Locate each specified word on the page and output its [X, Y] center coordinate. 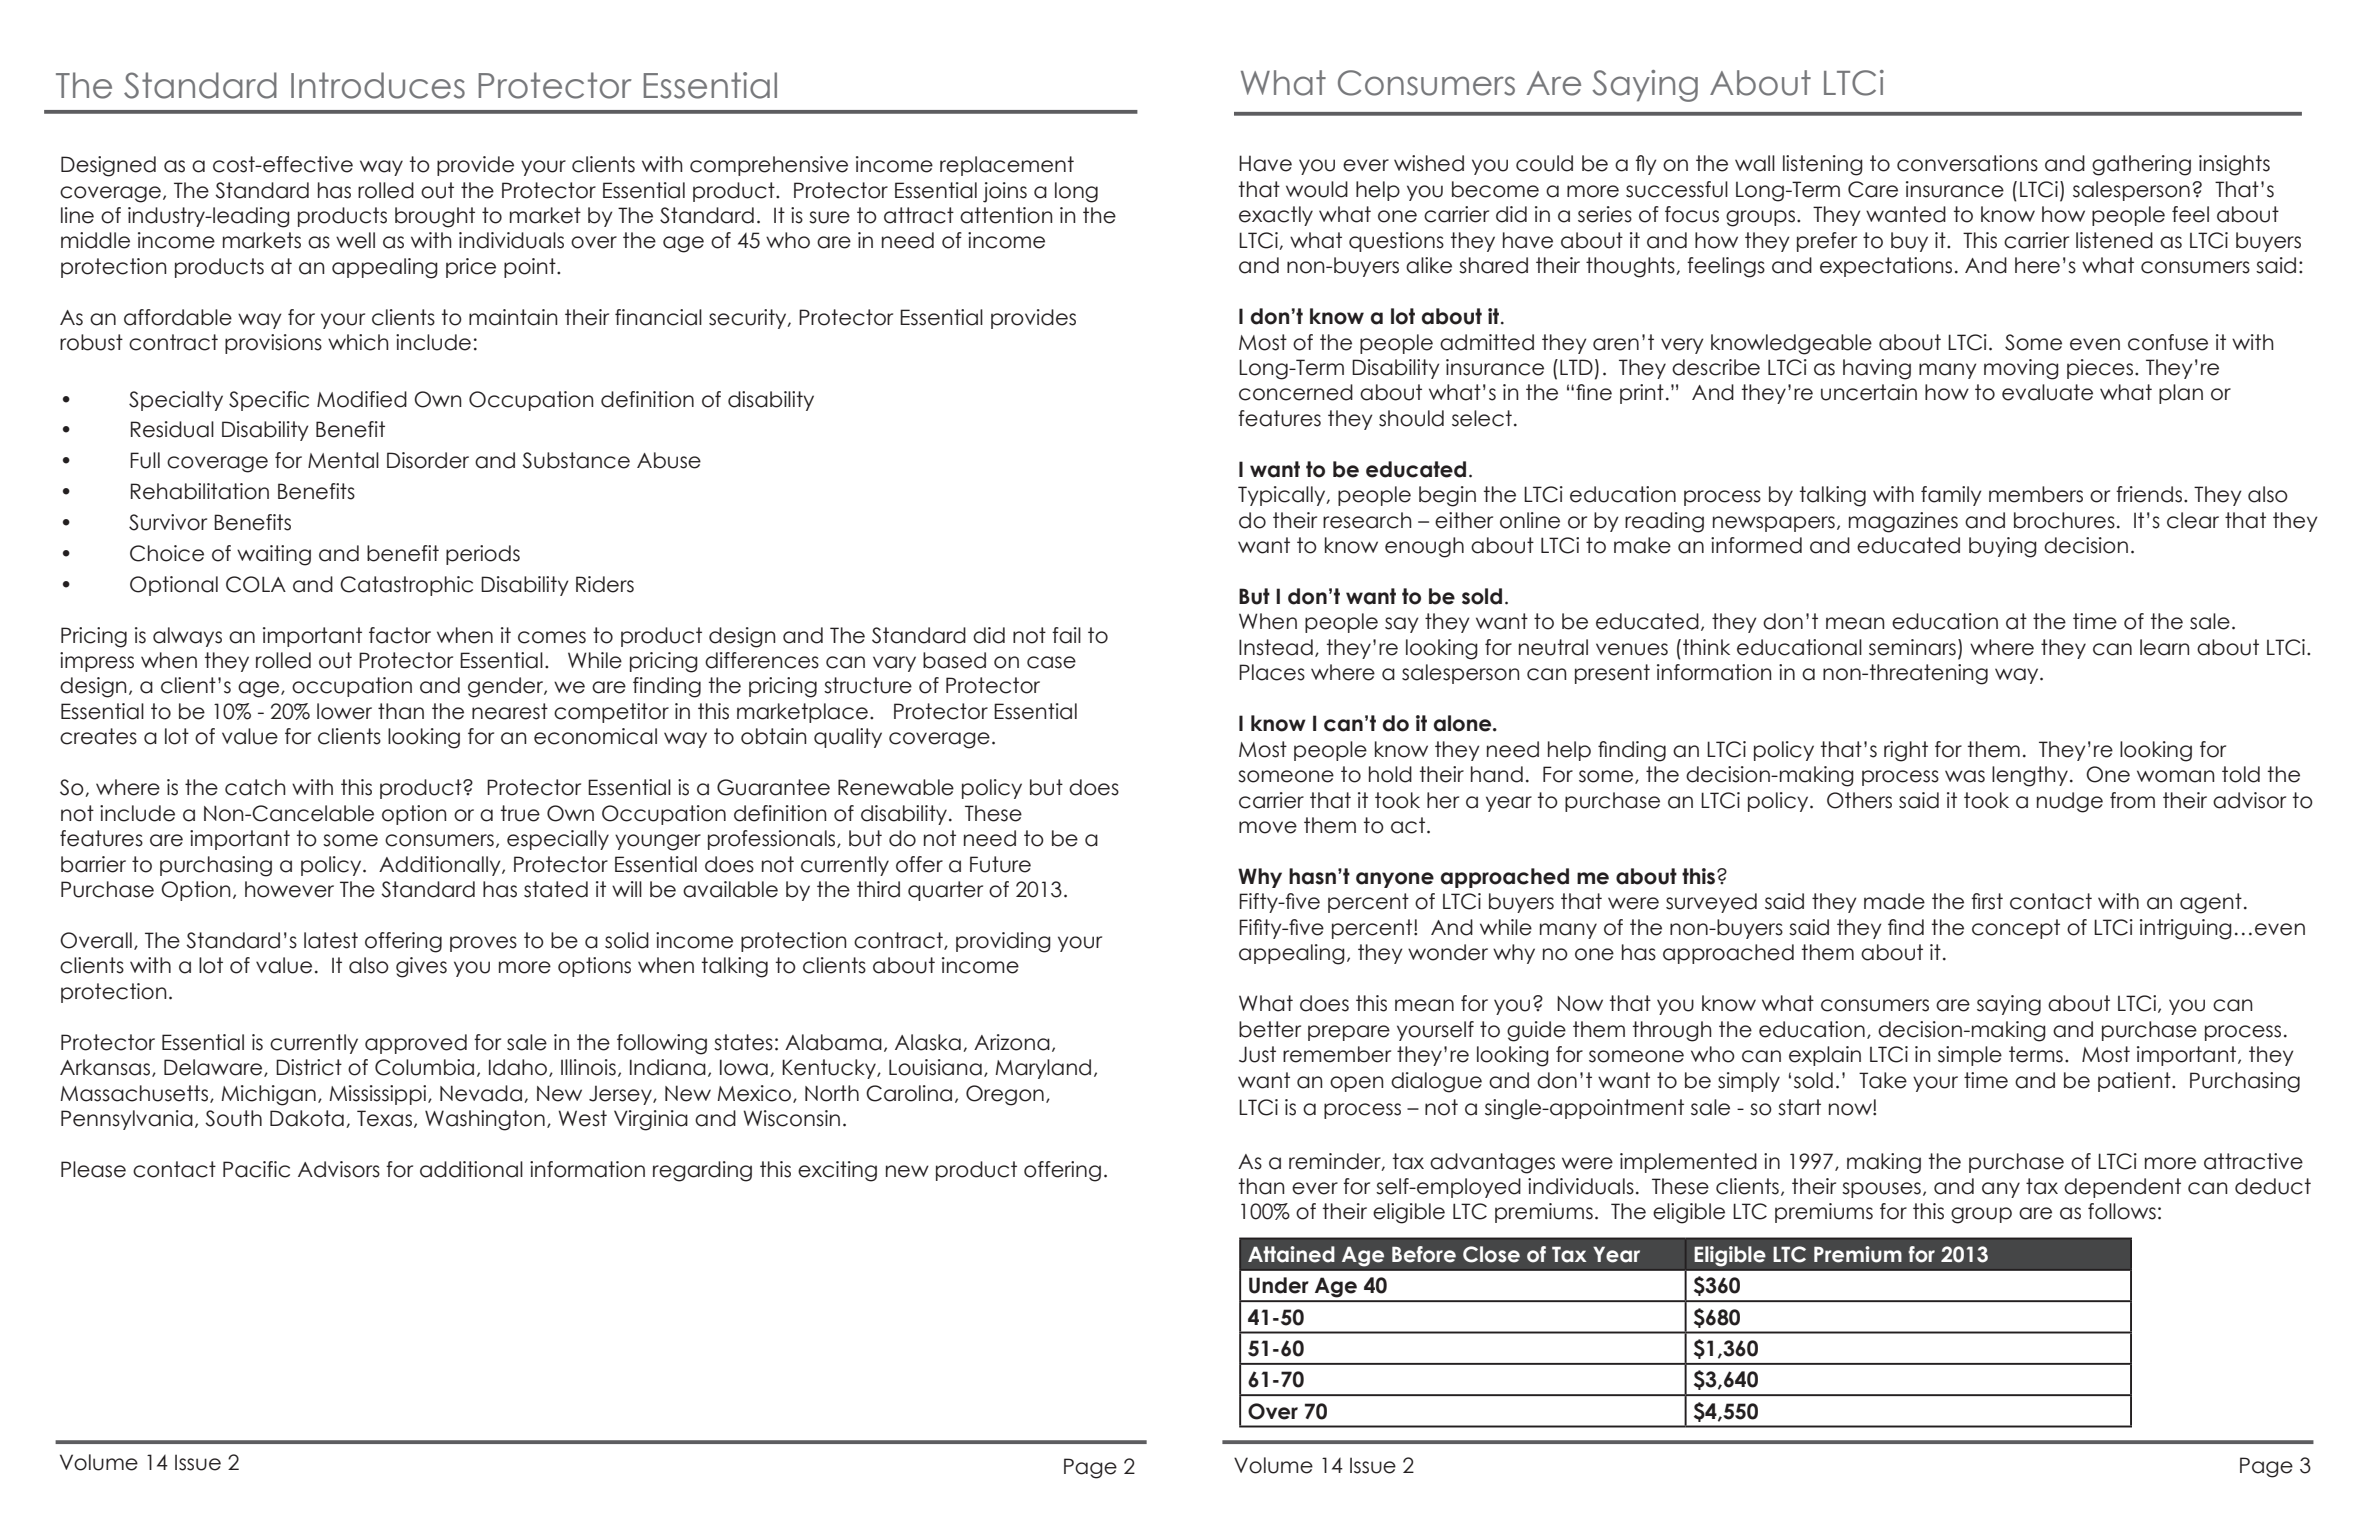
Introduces [378, 85]
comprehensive [769, 166]
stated [556, 889]
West [582, 1118]
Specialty [176, 401]
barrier [93, 864]
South [233, 1118]
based [954, 660]
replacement [1007, 166]
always [187, 637]
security [749, 319]
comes [552, 637]
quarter [945, 891]
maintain [513, 317]
